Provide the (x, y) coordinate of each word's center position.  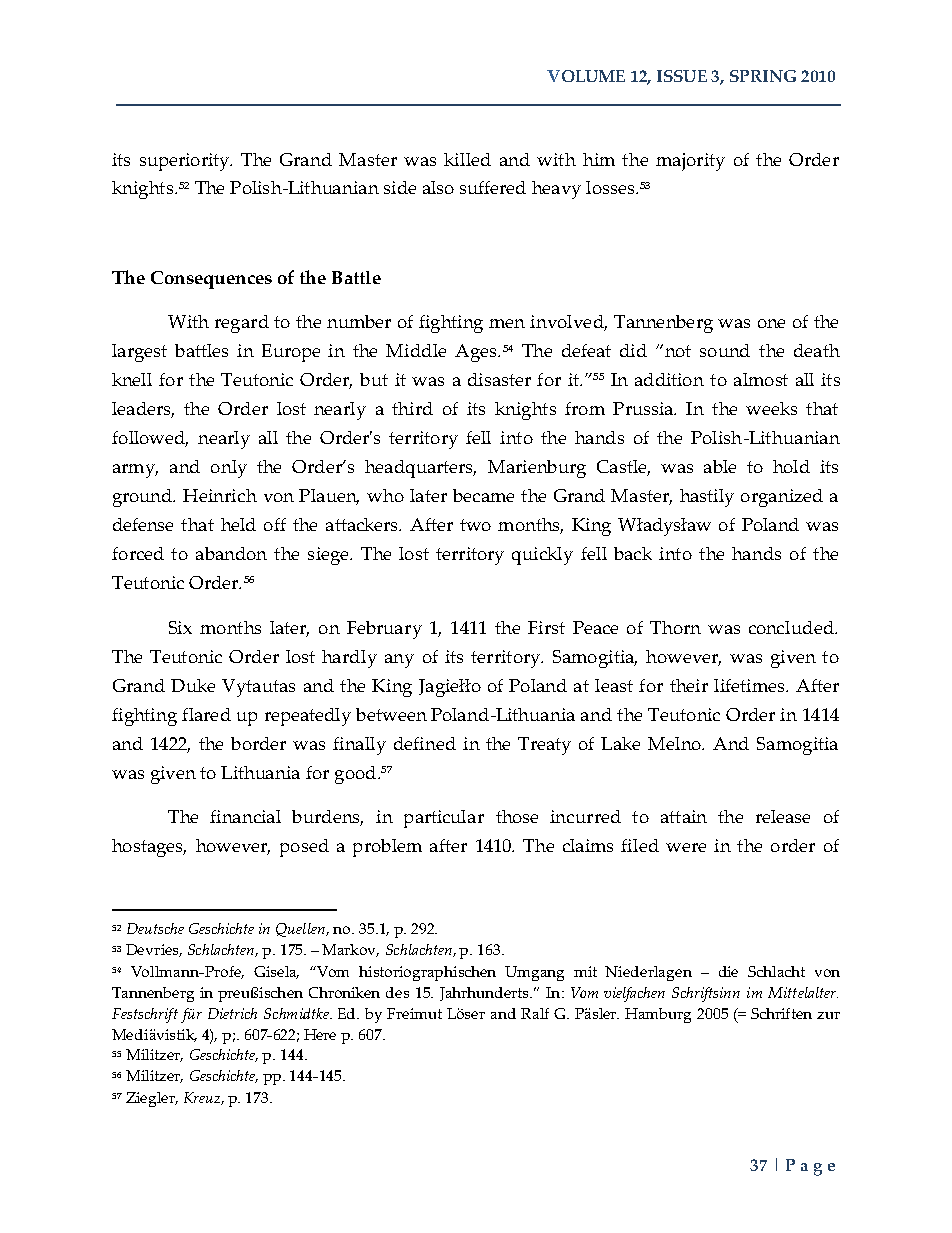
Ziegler (151, 1099)
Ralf (535, 1013)
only (229, 469)
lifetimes (750, 685)
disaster (499, 379)
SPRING (763, 76)
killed (467, 159)
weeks (771, 408)
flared (206, 714)
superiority (186, 162)
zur (828, 1015)
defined (425, 743)
